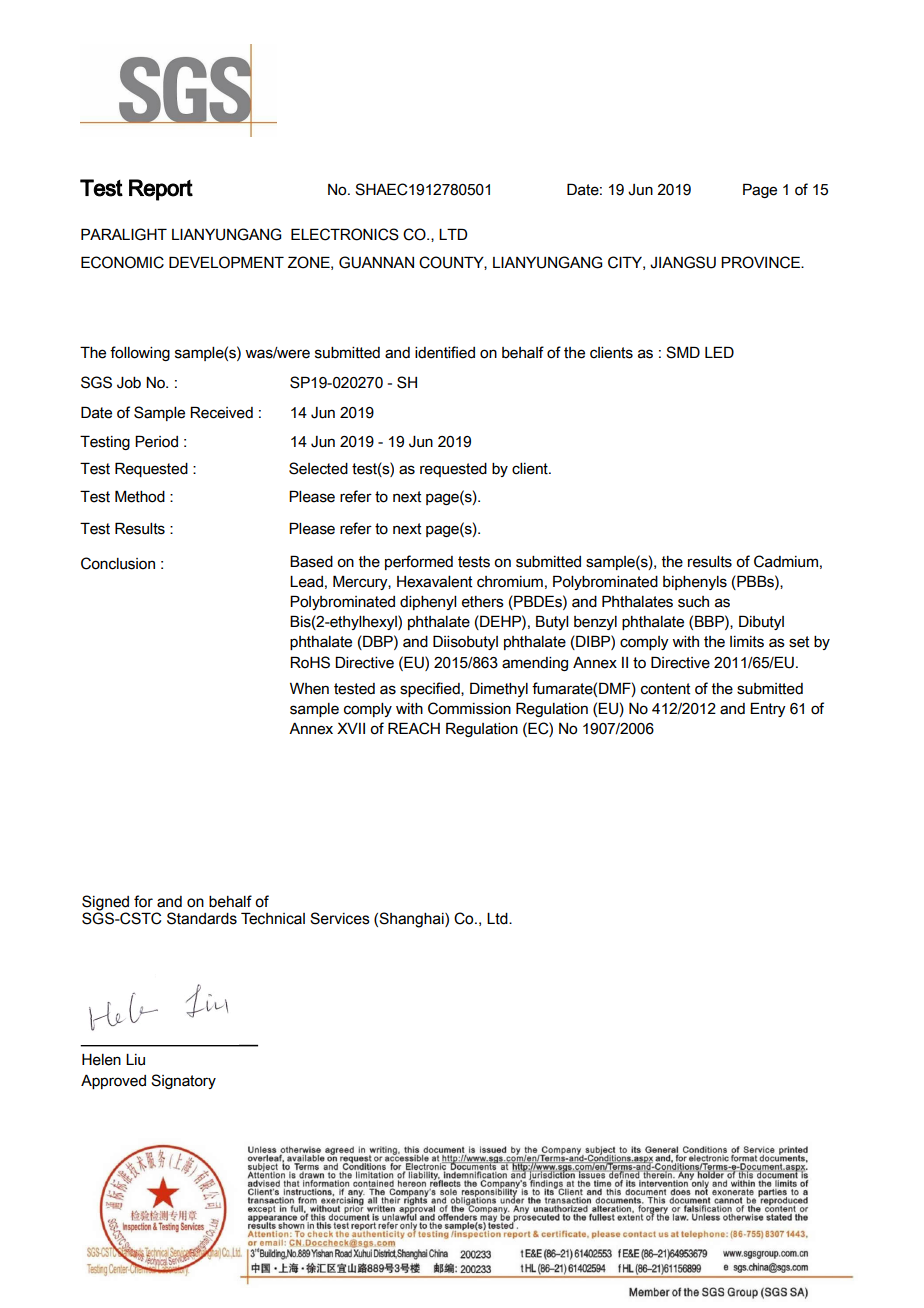 This image has height=1308, width=924. I want to click on Technical, so click(273, 918).
